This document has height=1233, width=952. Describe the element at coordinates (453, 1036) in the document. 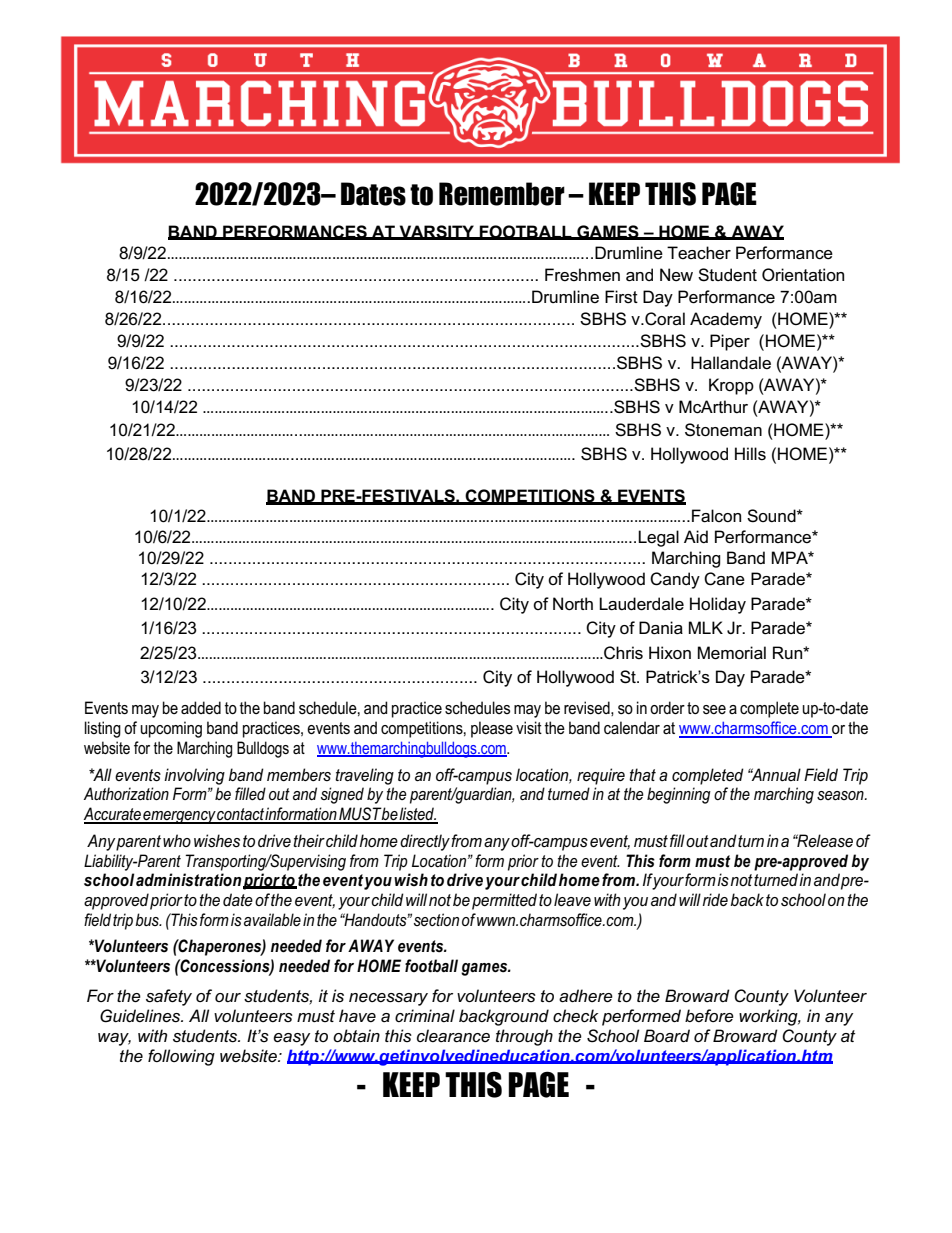

I see `clearance` at that location.
